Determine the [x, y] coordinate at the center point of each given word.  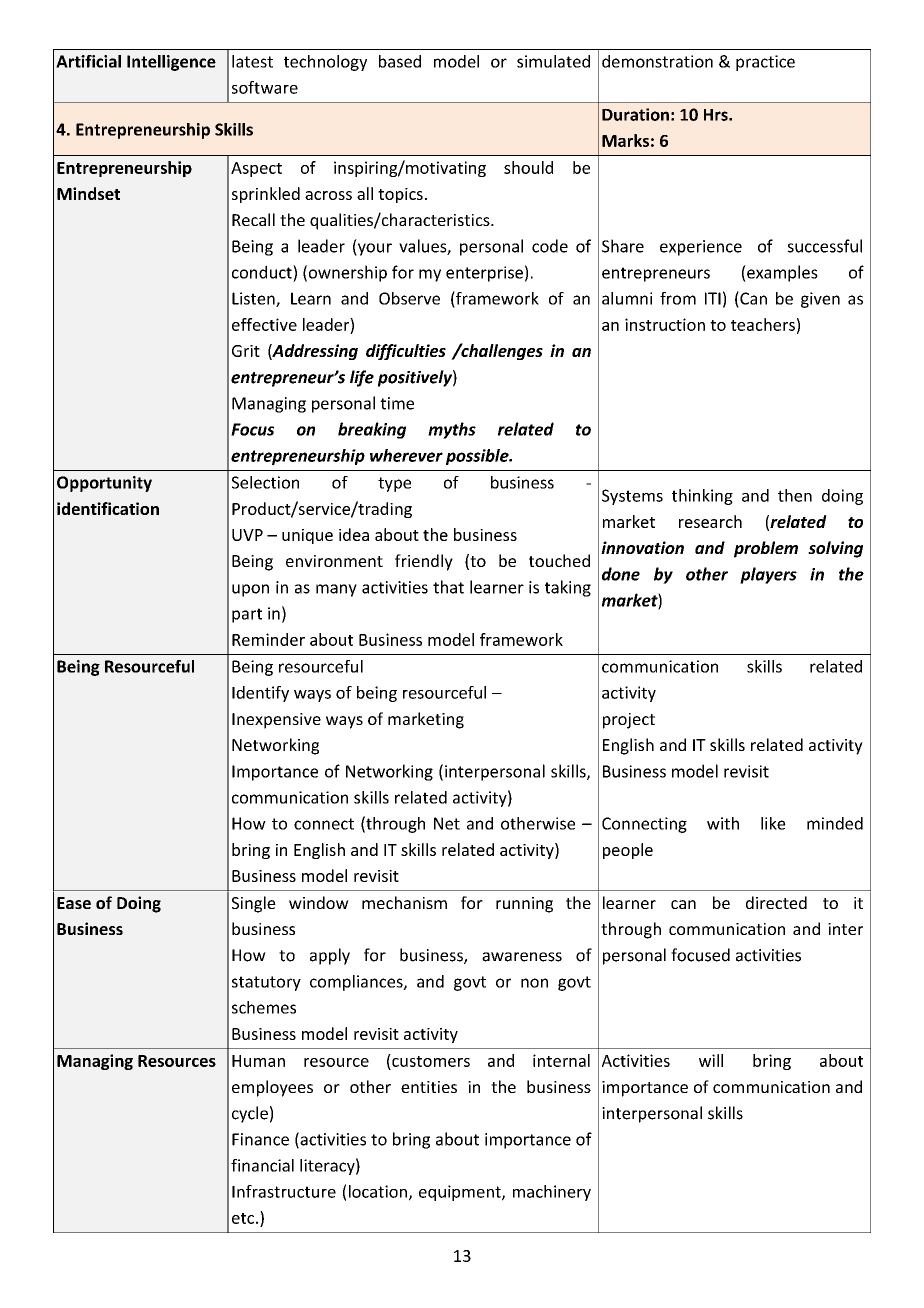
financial [262, 1165]
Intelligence [171, 63]
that [448, 587]
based [400, 61]
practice [765, 63]
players [768, 575]
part [247, 615]
